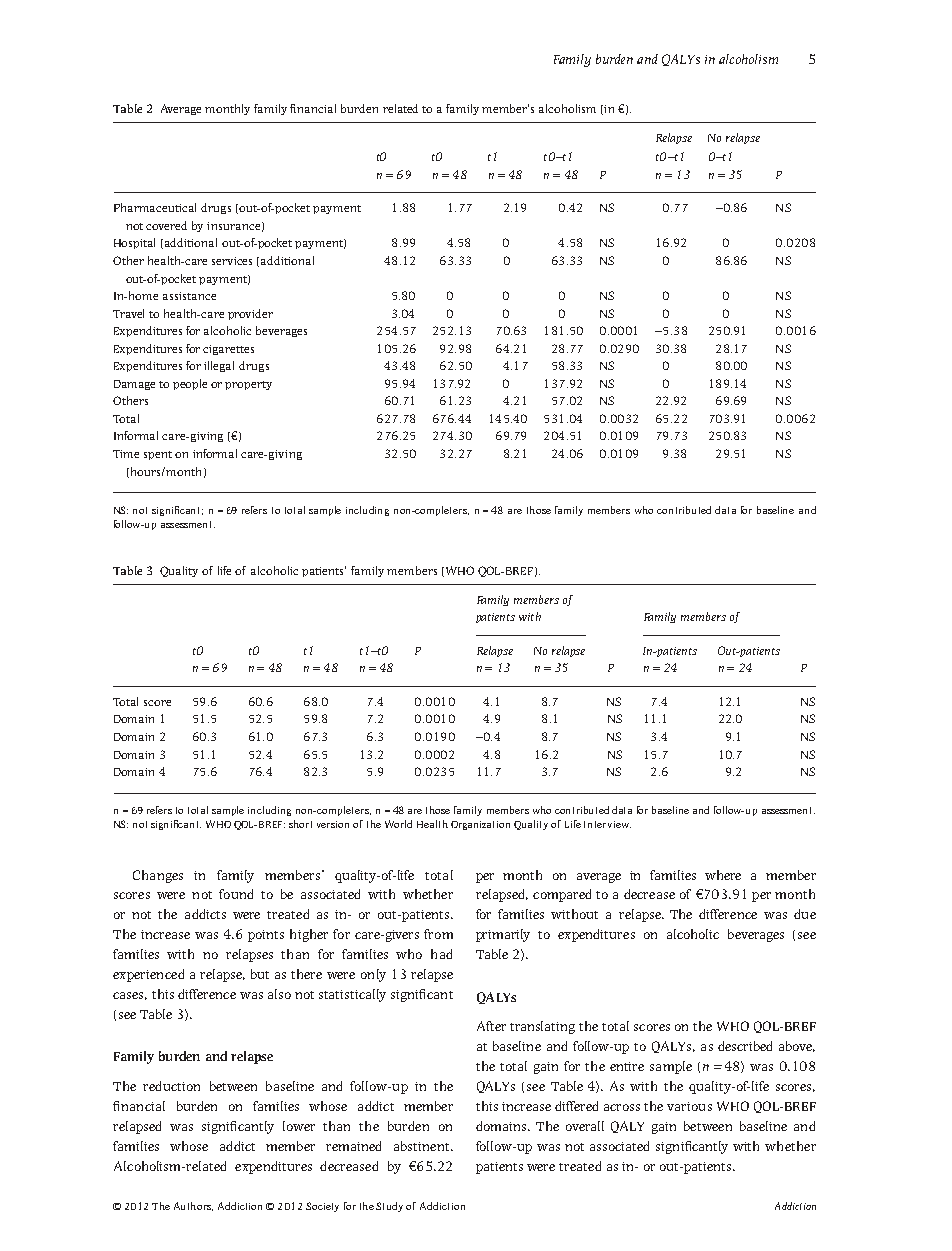 This screenshot has width=952, height=1251. What do you see at coordinates (248, 385) in the screenshot?
I see `property` at bounding box center [248, 385].
